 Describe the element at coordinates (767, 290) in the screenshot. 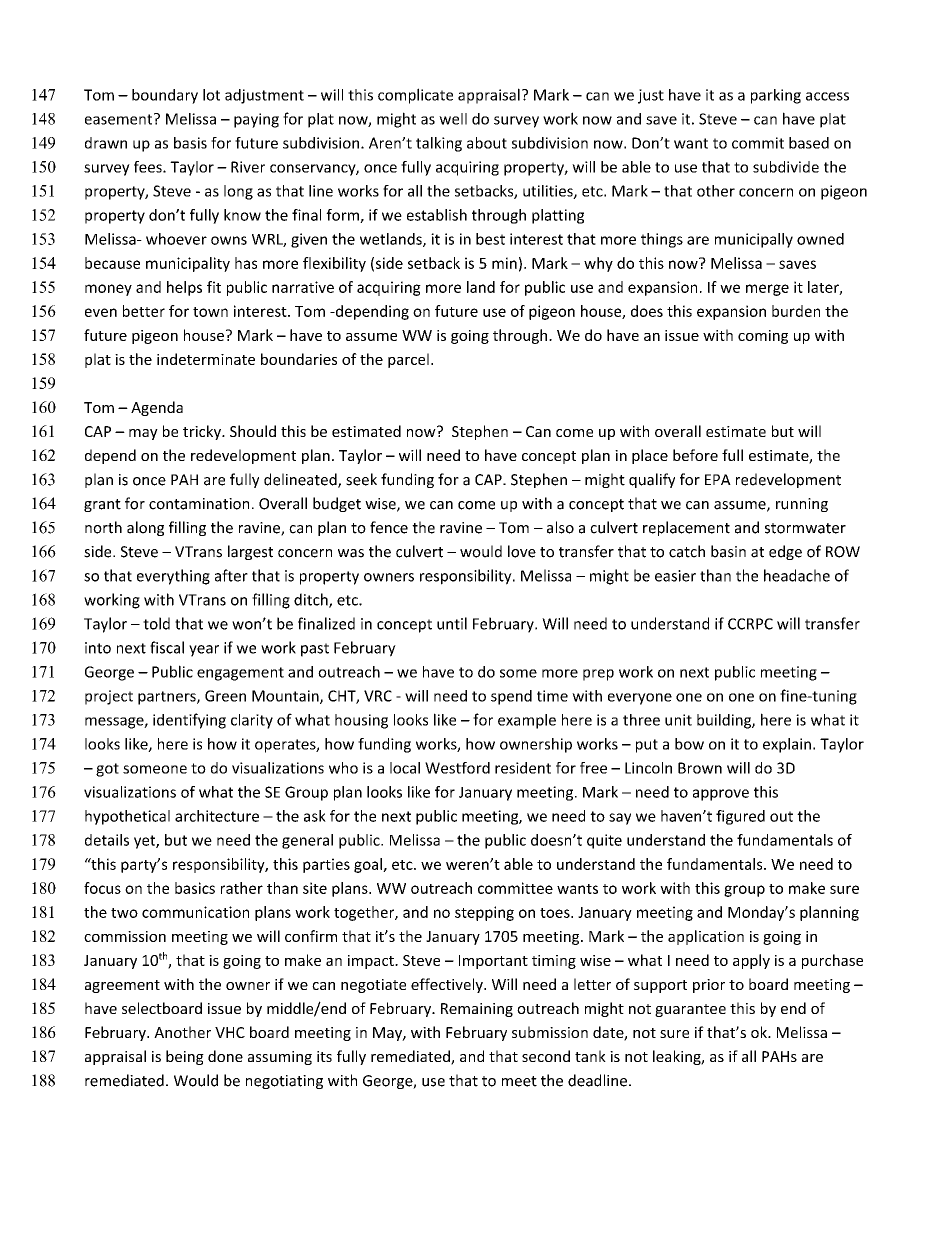

I see `merge` at that location.
